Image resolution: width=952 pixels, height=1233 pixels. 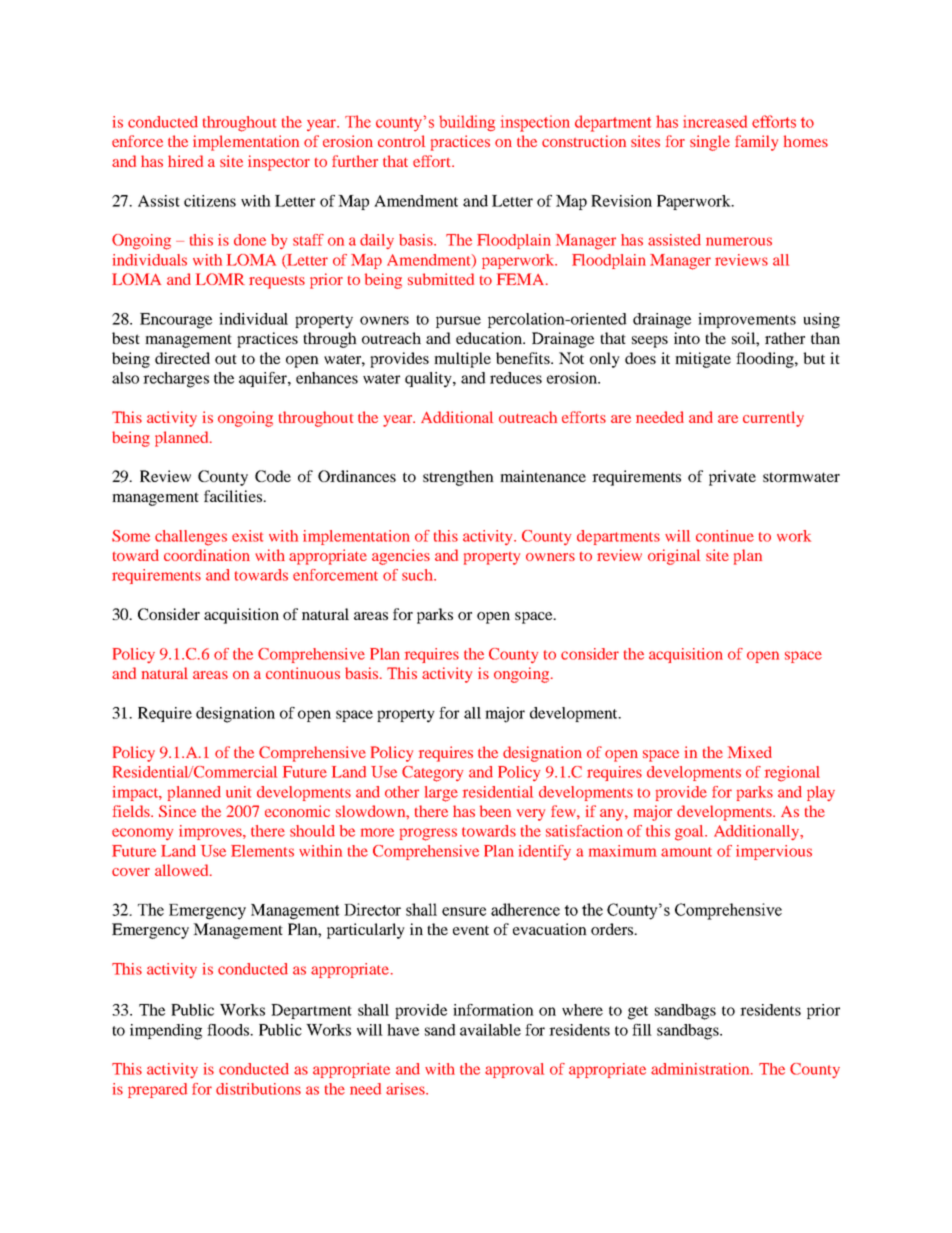 What do you see at coordinates (418, 575) in the document?
I see `such` at bounding box center [418, 575].
